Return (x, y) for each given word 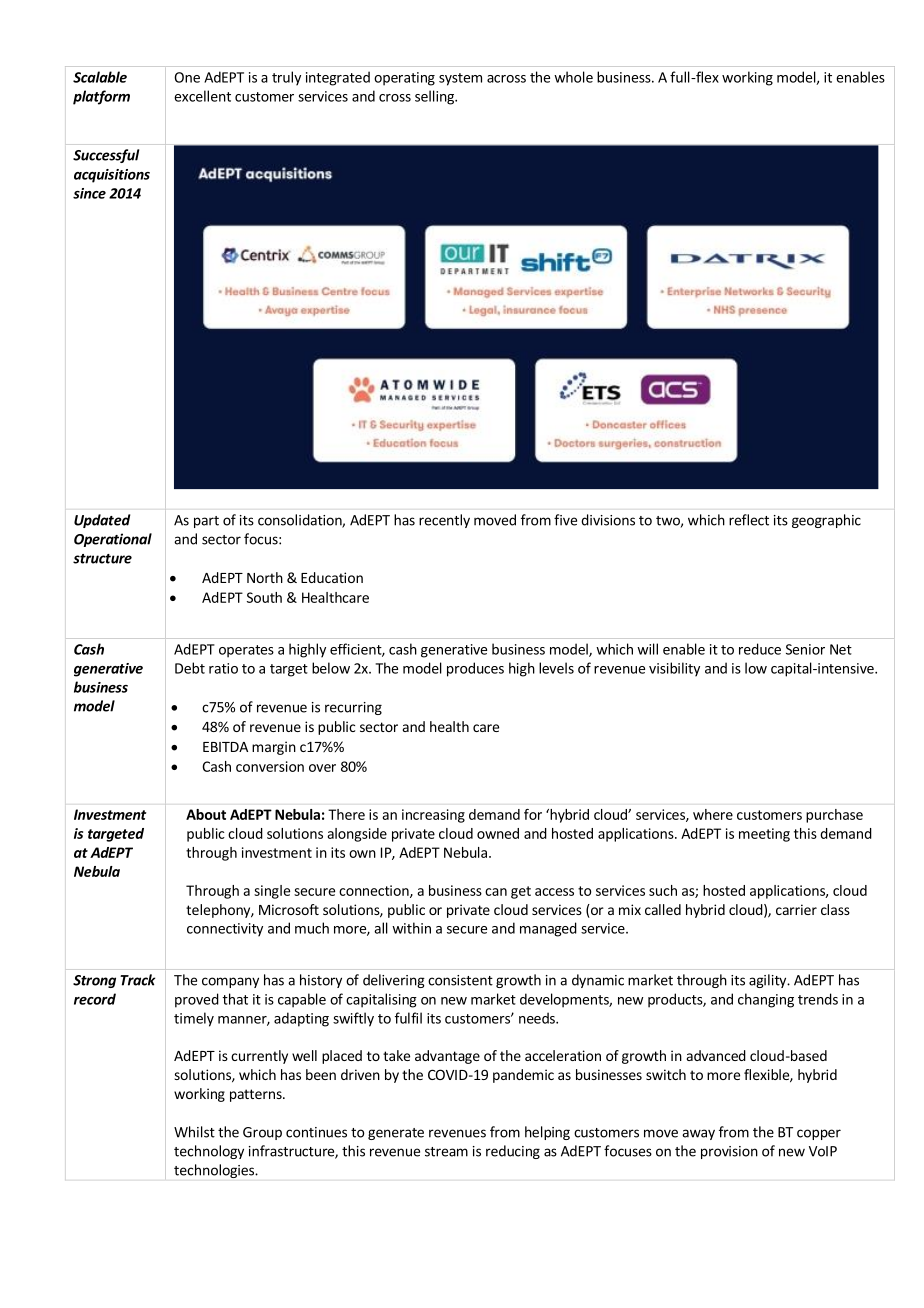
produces (475, 669)
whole (573, 77)
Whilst (194, 1132)
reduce (760, 649)
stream (446, 1152)
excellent (202, 96)
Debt (190, 668)
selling (435, 97)
